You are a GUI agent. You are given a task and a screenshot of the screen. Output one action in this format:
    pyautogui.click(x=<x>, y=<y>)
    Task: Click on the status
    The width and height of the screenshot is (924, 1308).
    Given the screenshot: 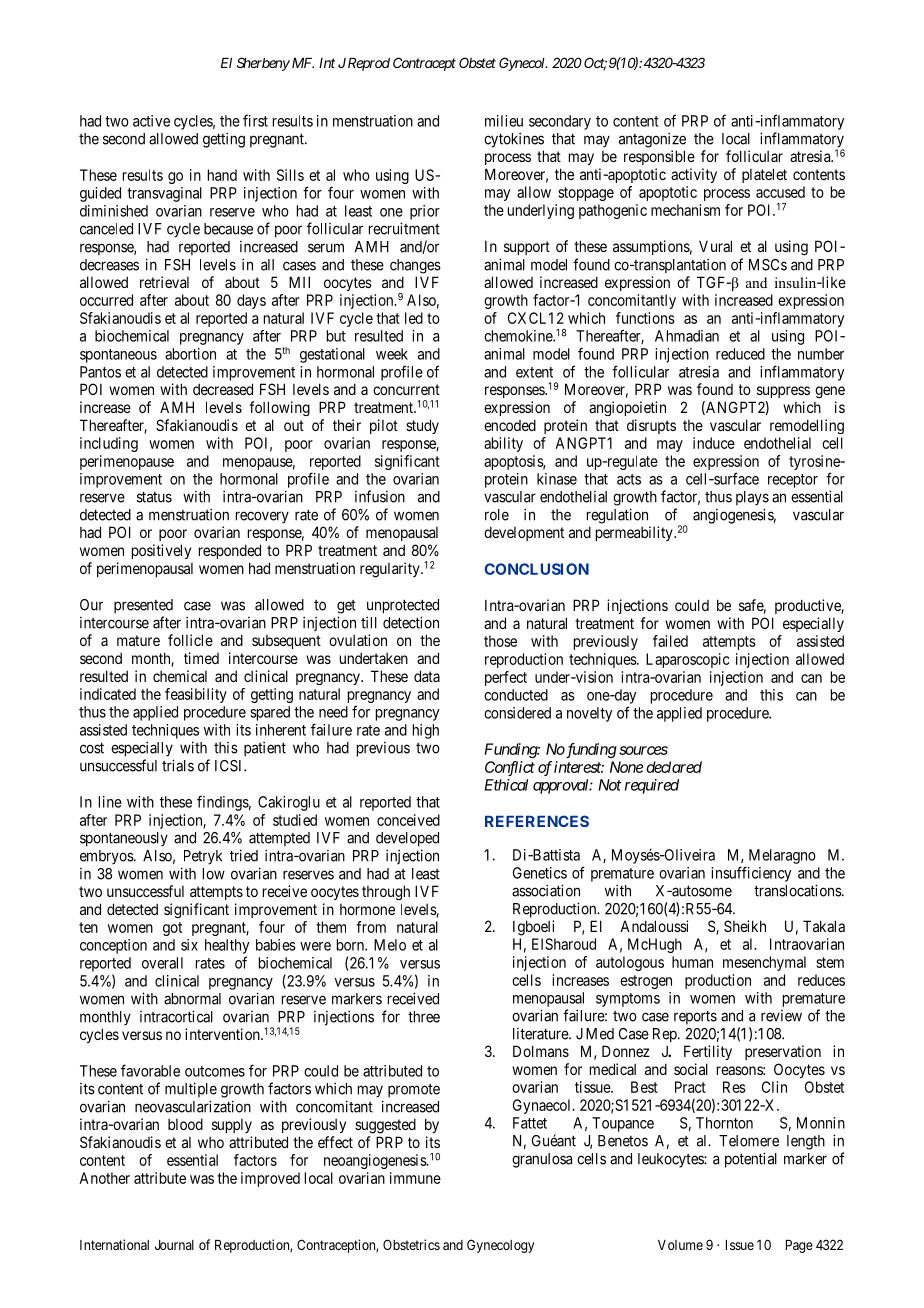 What is the action you would take?
    pyautogui.click(x=154, y=497)
